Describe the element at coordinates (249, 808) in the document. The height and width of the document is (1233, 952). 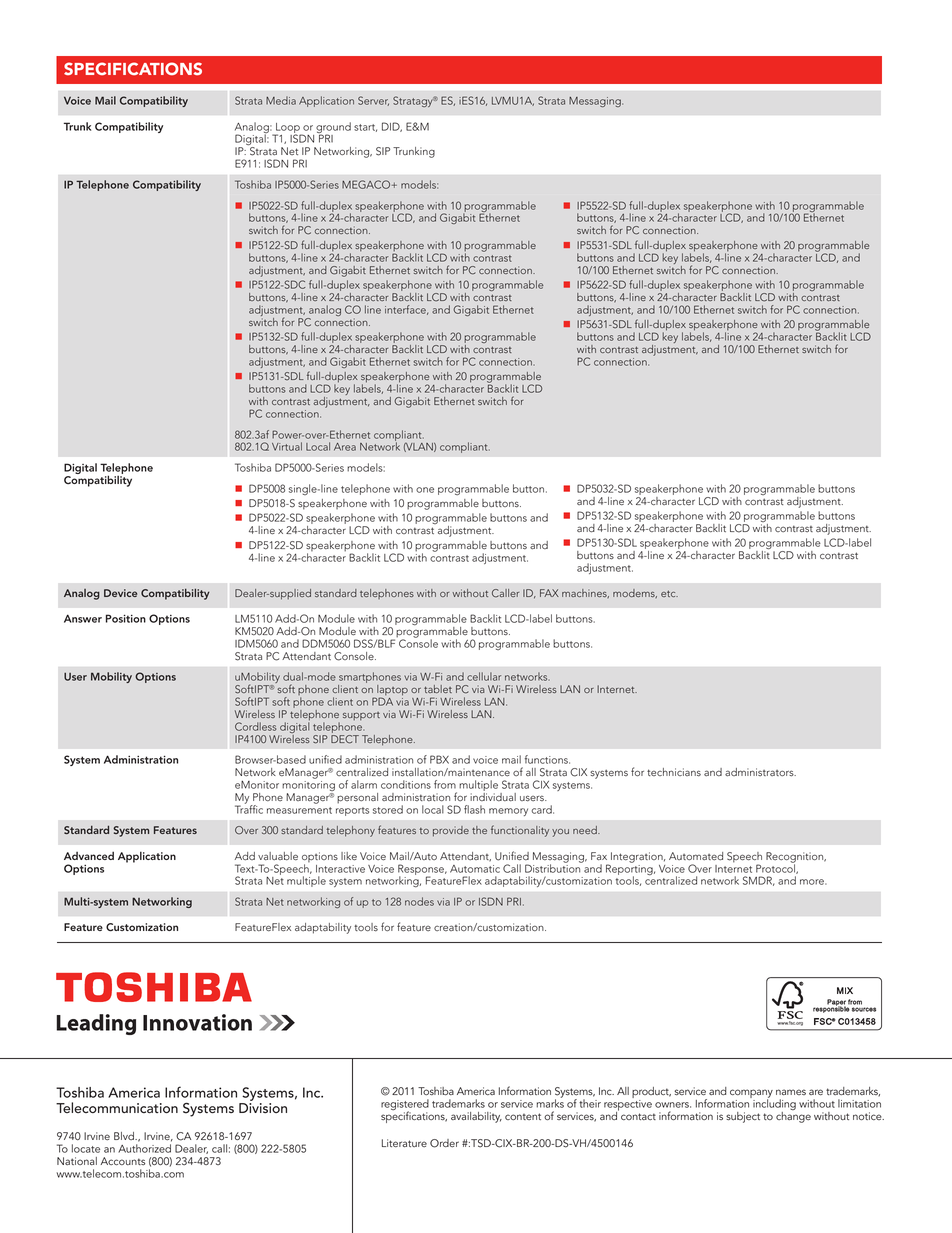
I see `Traffic` at that location.
